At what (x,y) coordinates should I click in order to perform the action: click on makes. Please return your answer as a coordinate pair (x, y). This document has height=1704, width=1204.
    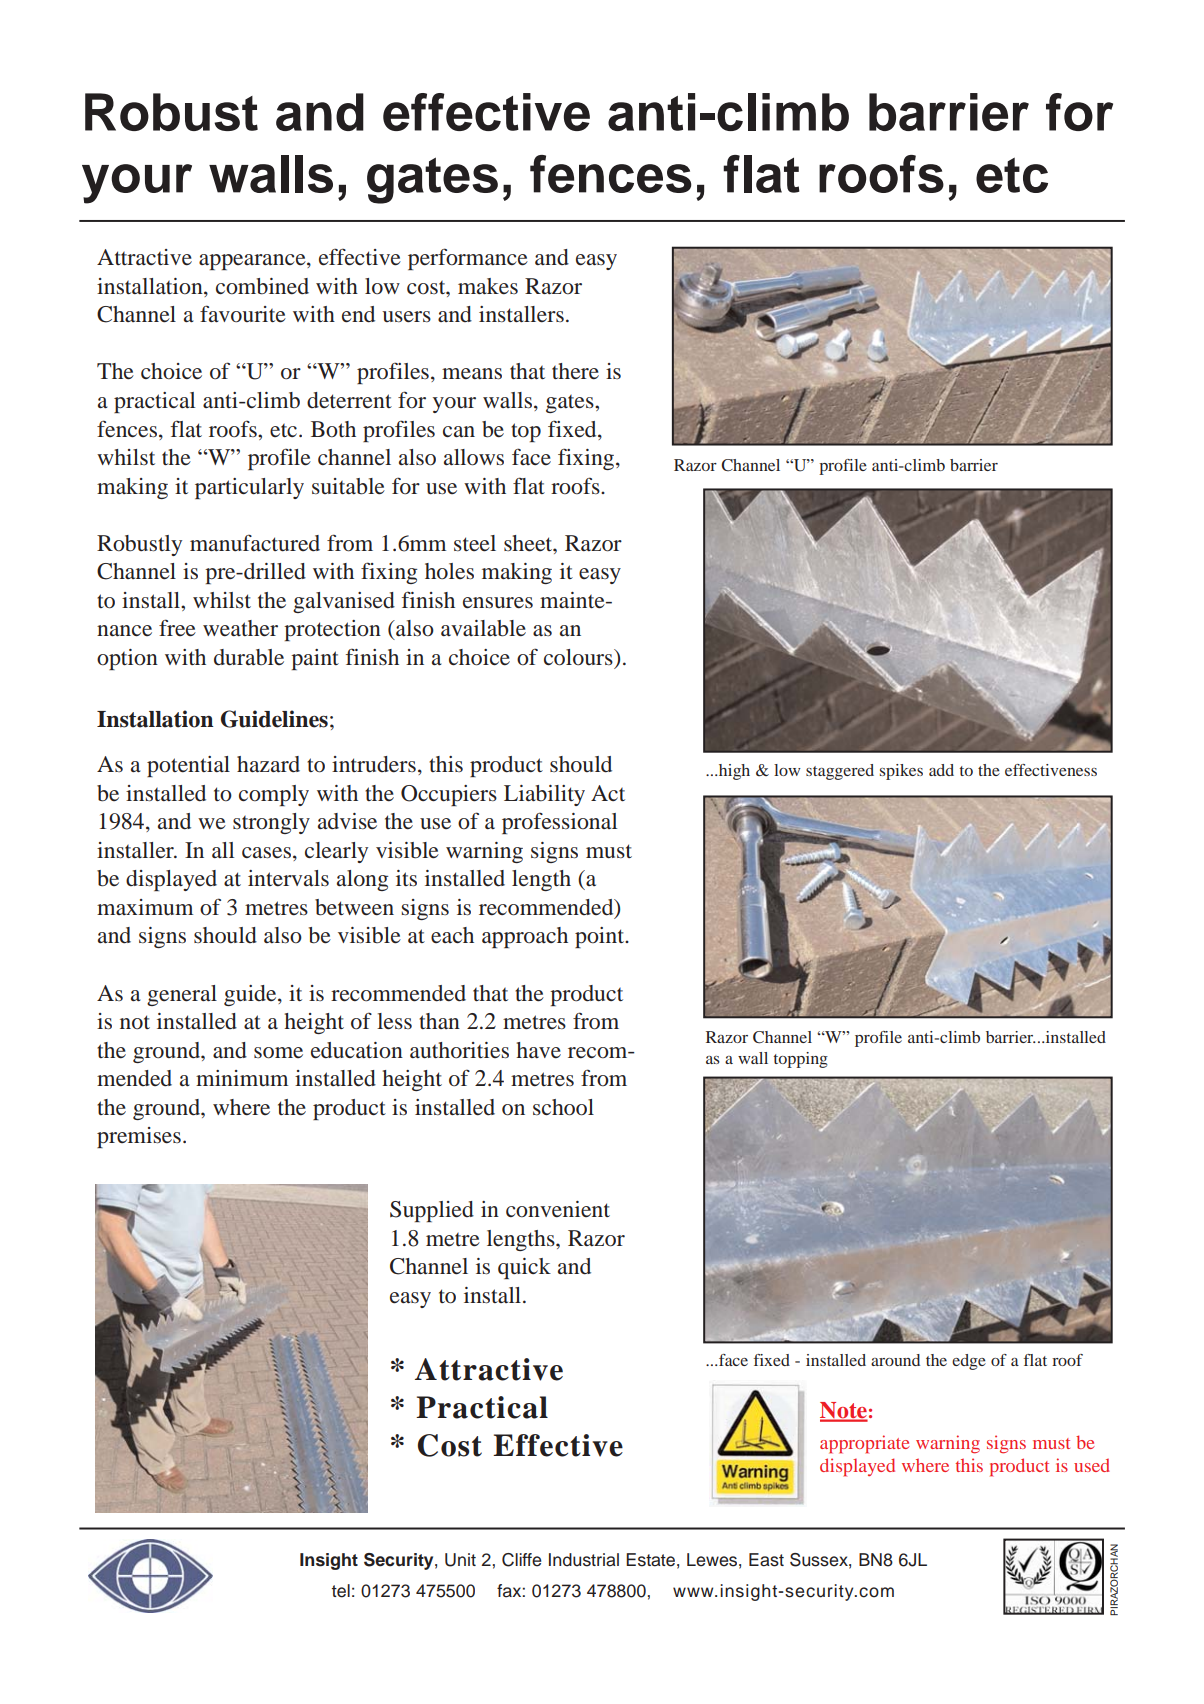
    Looking at the image, I should click on (488, 286).
